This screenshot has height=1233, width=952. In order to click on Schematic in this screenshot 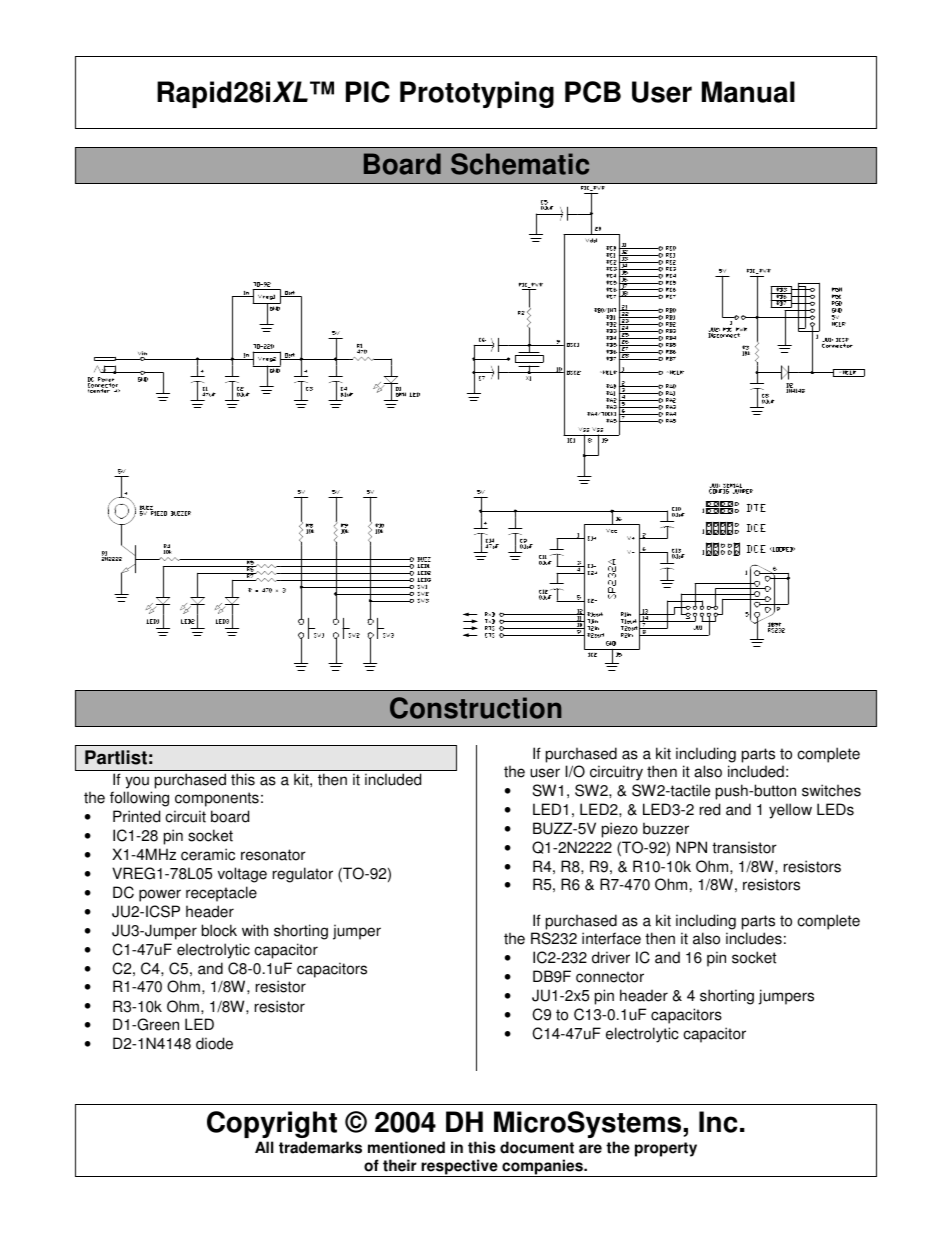, I will do `click(520, 164)`.
